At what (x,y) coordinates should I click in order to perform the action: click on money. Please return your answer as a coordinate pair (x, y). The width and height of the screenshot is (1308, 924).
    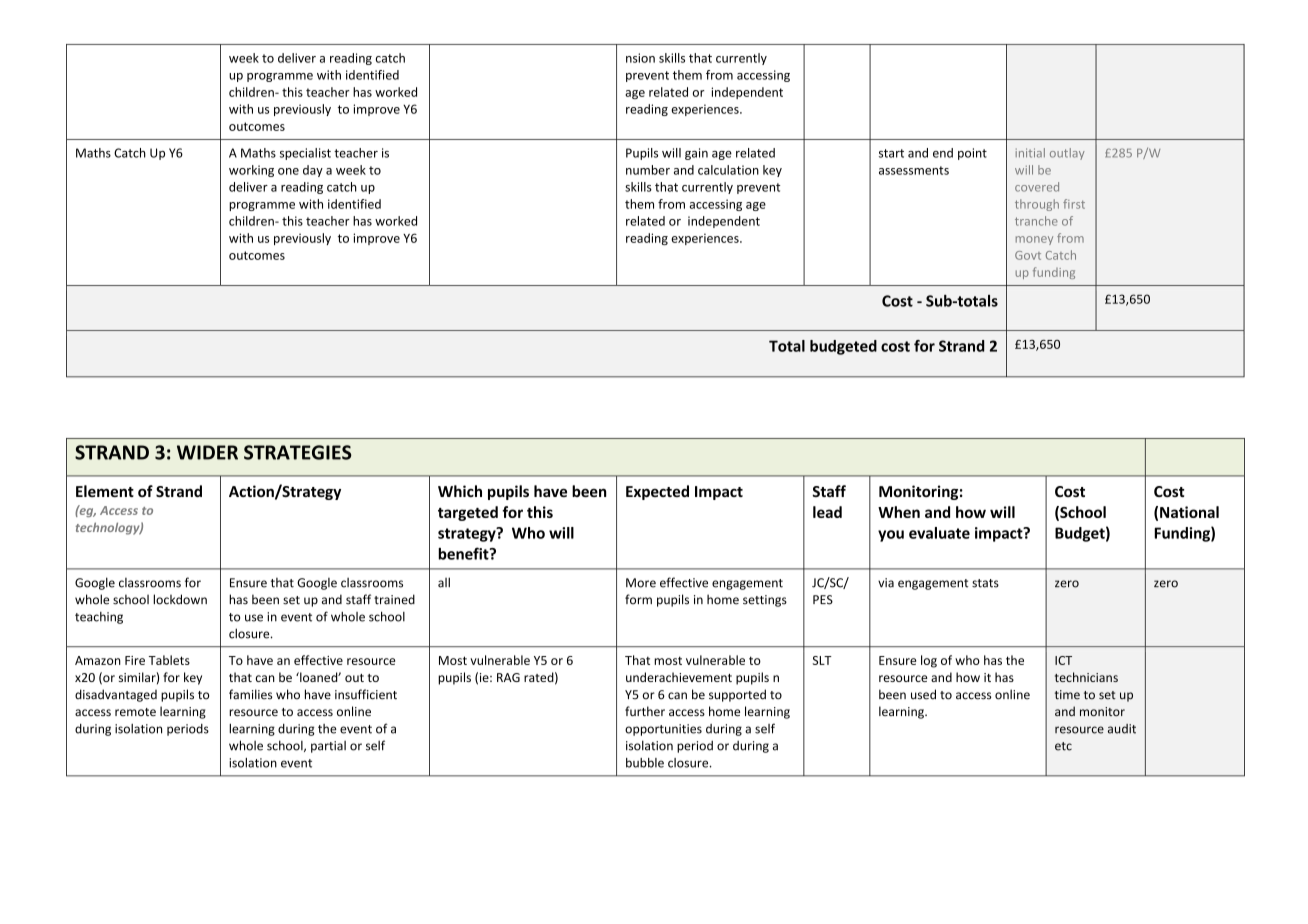
    Looking at the image, I should click on (1034, 240).
